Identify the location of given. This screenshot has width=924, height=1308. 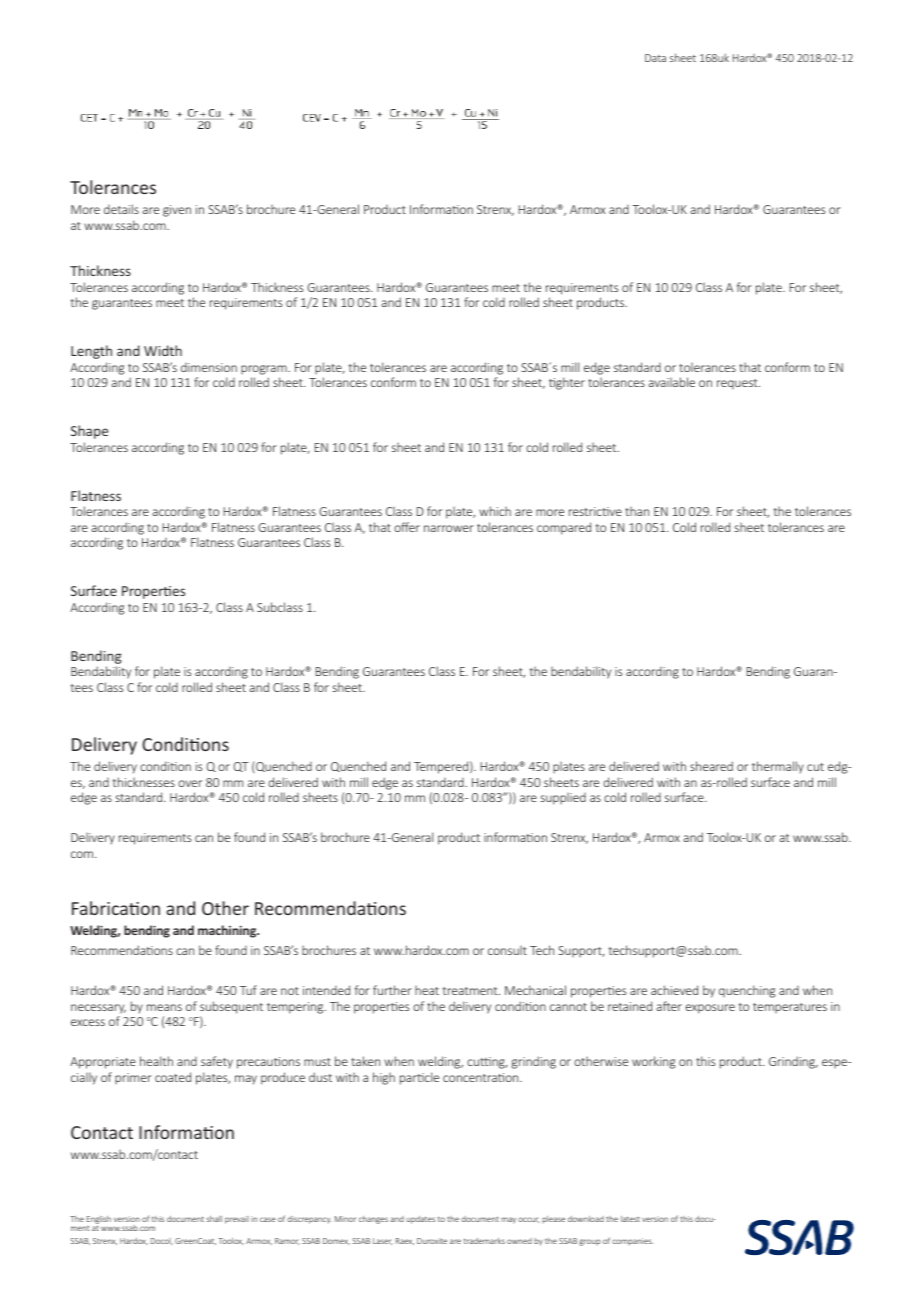
(177, 211).
